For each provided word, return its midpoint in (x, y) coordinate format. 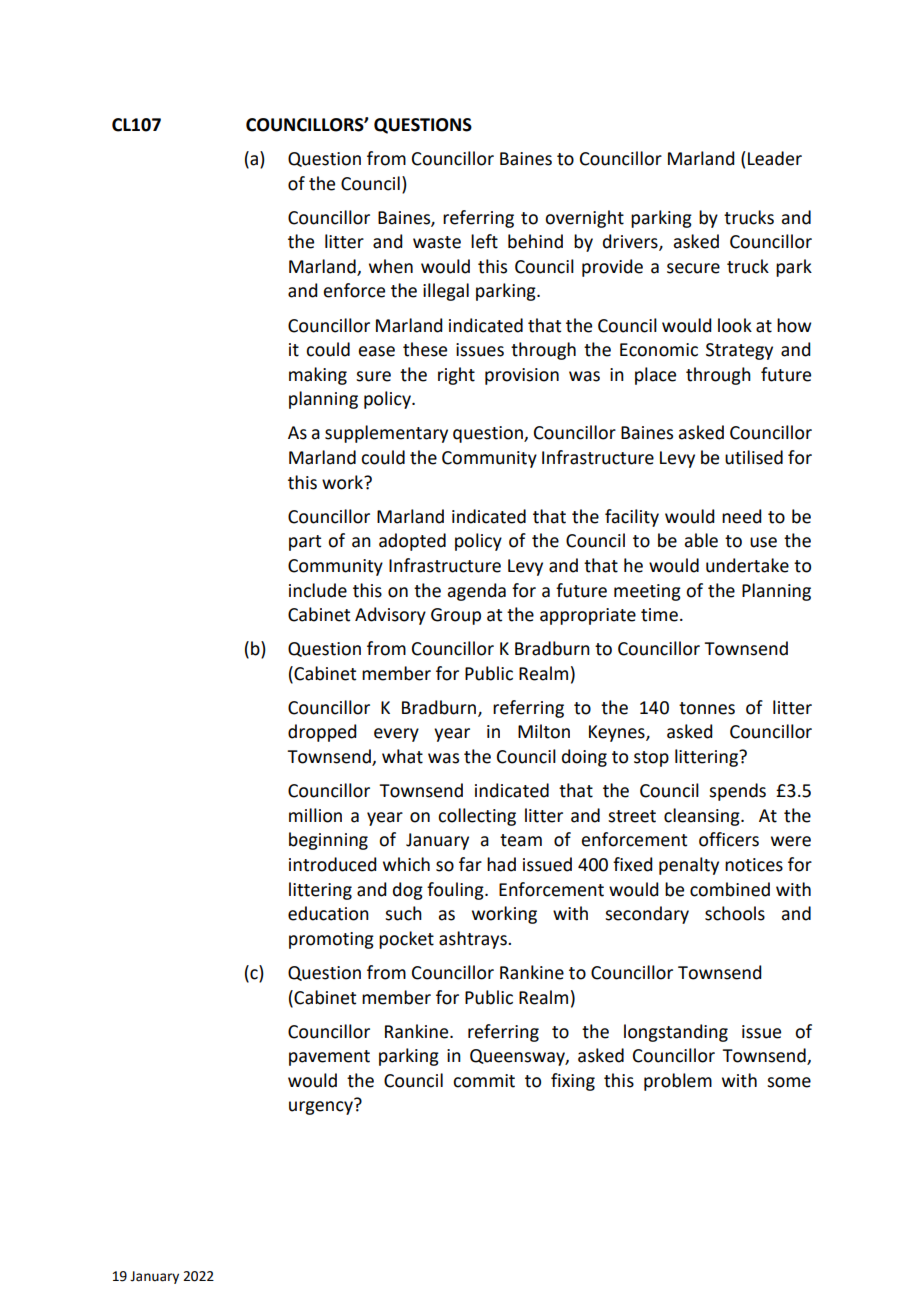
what (402, 756)
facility (632, 518)
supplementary (386, 434)
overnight (584, 219)
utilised (754, 457)
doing (584, 758)
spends (737, 792)
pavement (329, 1058)
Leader (775, 158)
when (391, 266)
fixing (573, 1082)
